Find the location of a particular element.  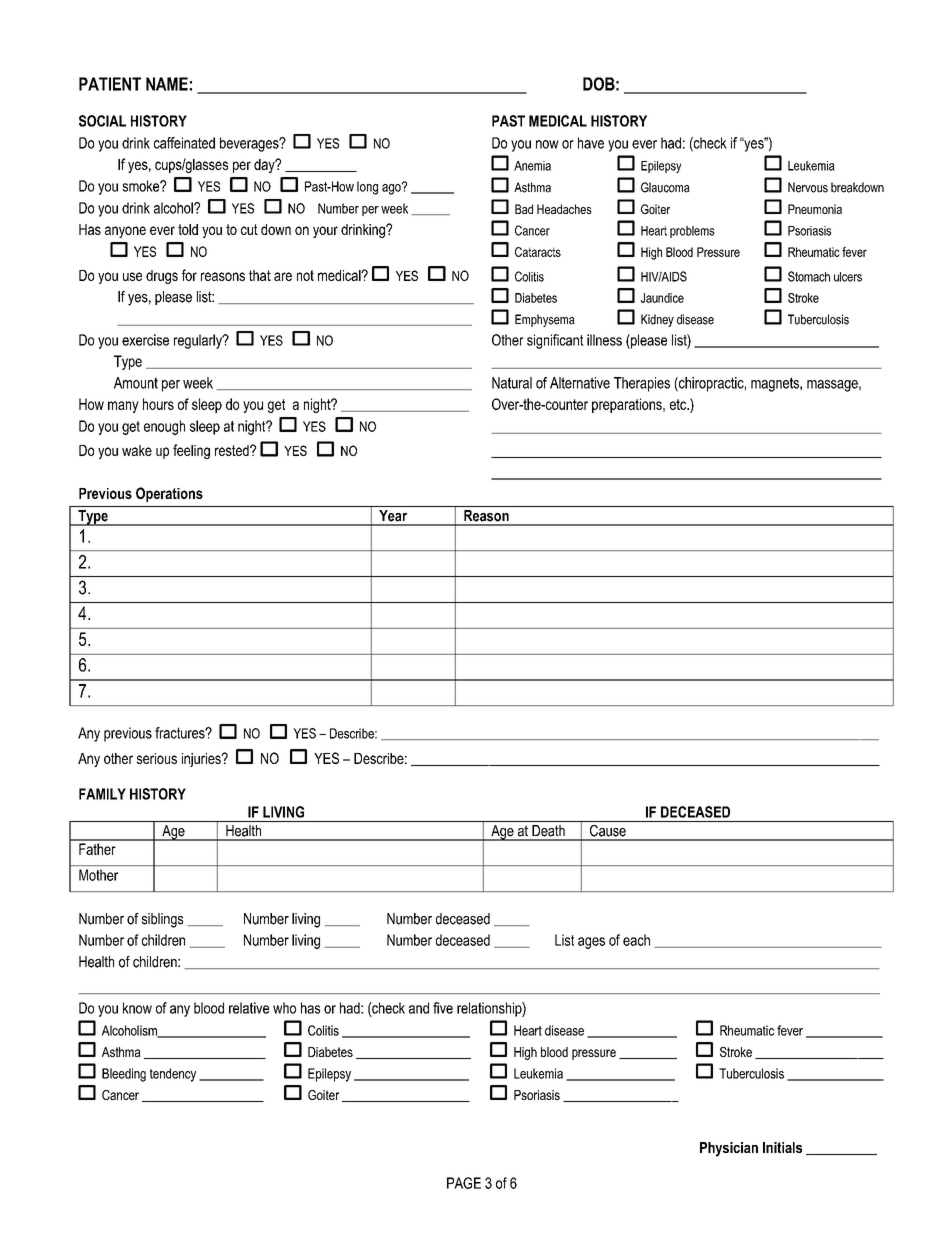

five is located at coordinates (443, 1008).
